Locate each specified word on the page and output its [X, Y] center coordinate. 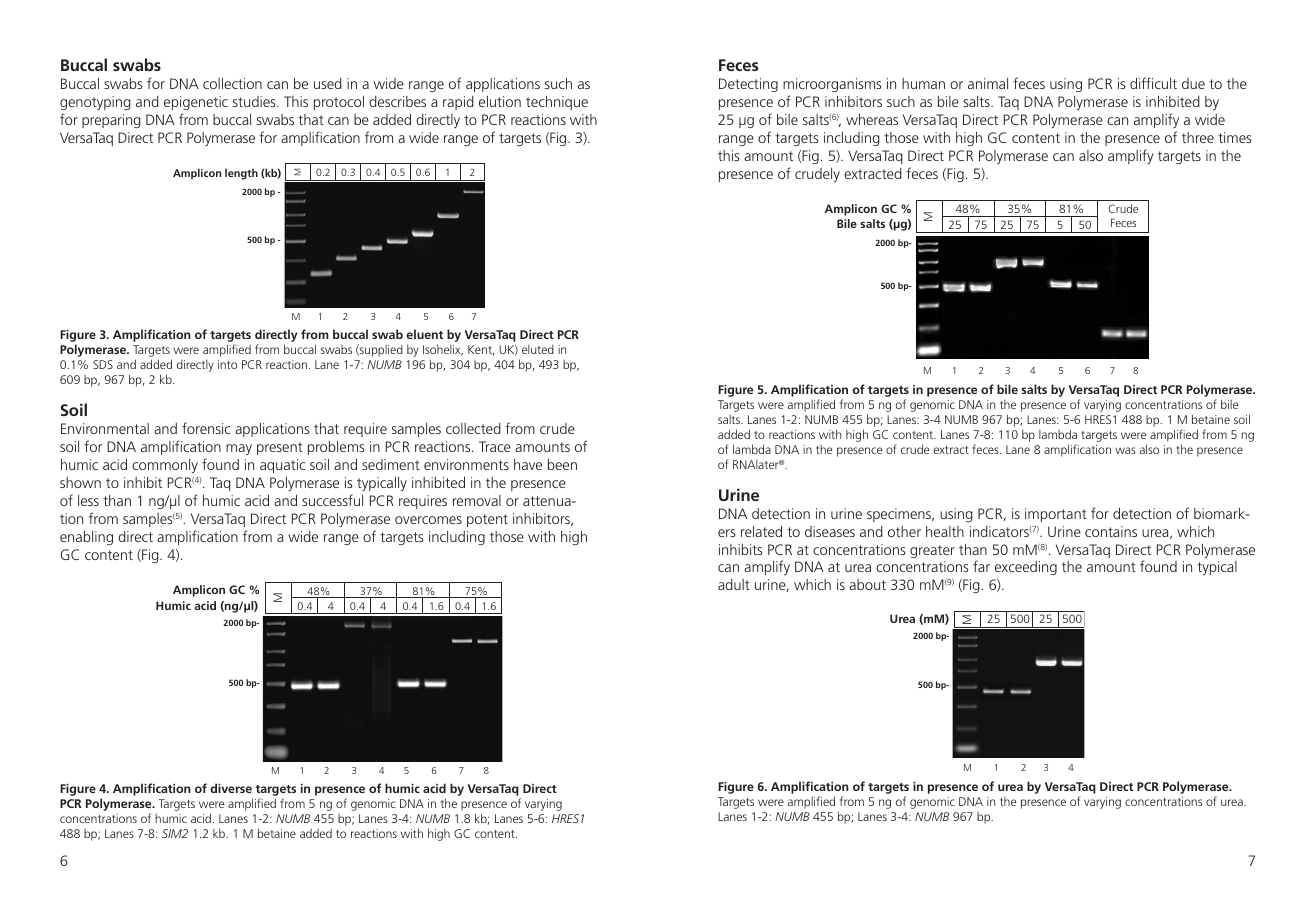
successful [332, 500]
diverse [231, 788]
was [1125, 450]
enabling [86, 538]
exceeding [1026, 568]
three [1198, 137]
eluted [538, 349]
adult [734, 584]
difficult [1153, 83]
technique [557, 103]
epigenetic [196, 103]
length [241, 174]
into [227, 364]
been [562, 464]
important [1056, 515]
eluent [424, 334]
